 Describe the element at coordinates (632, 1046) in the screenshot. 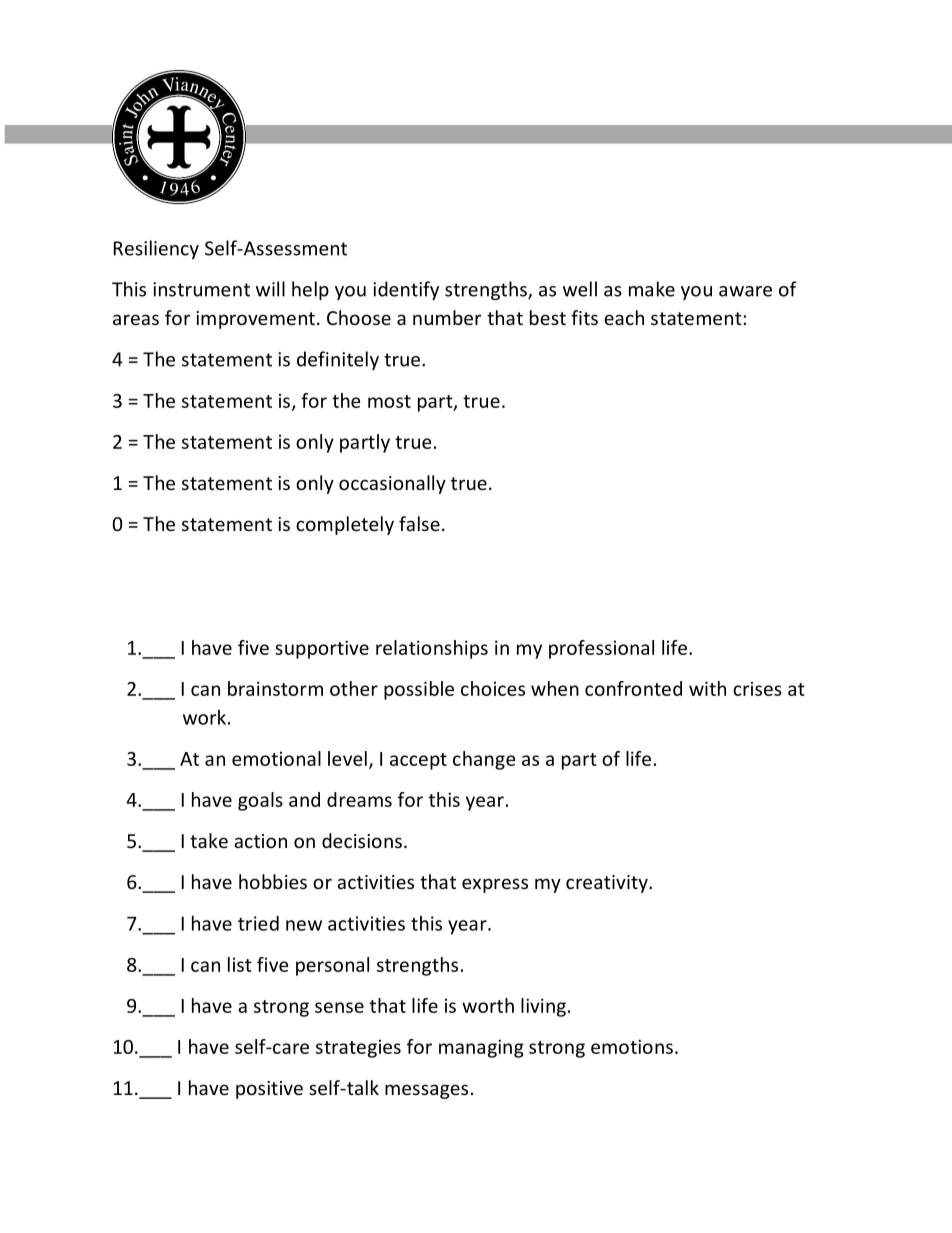

I see `emotions` at that location.
